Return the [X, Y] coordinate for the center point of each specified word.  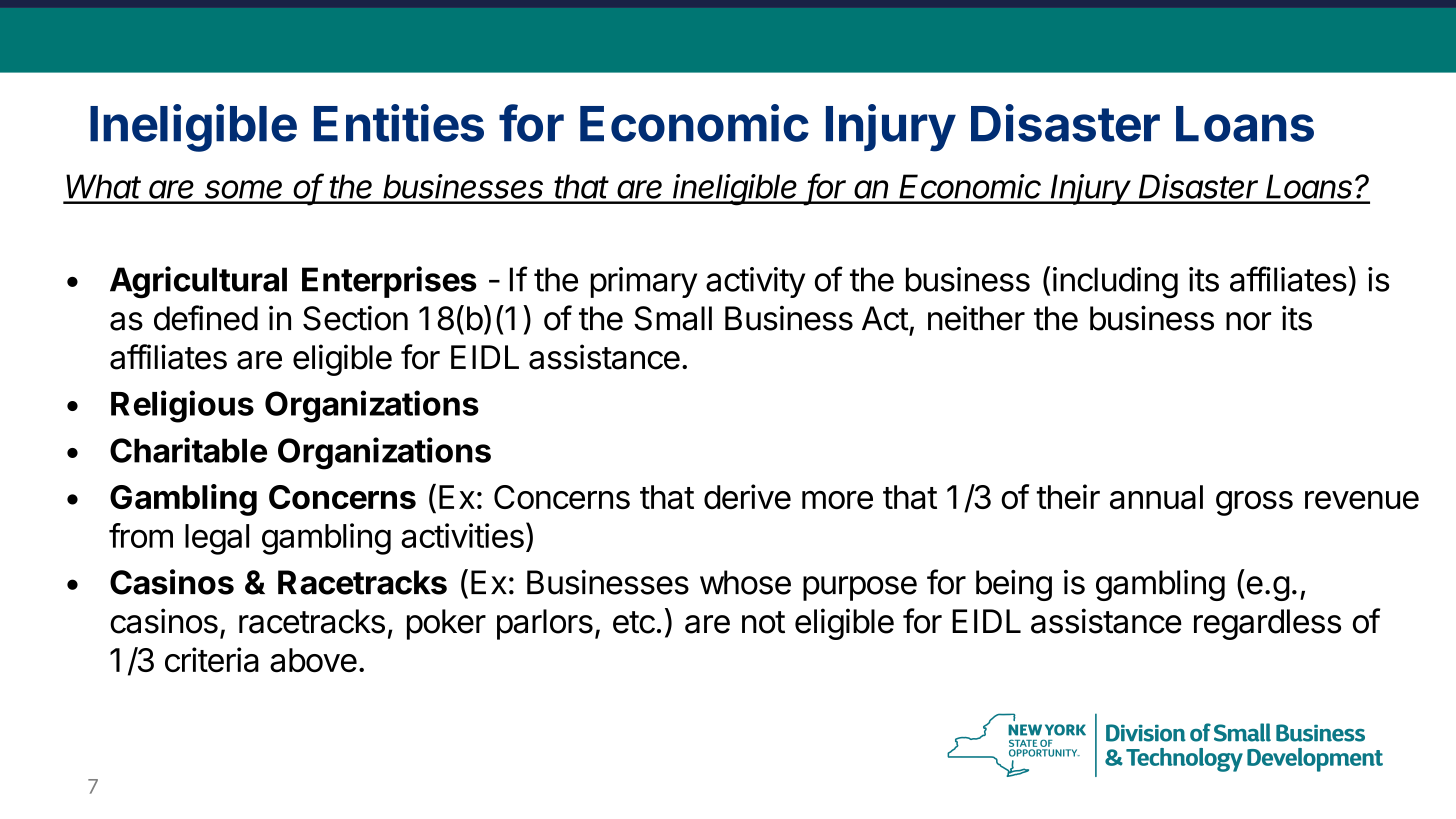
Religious [182, 406]
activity [755, 282]
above [313, 660]
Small [673, 318]
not [763, 622]
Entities [399, 123]
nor [1248, 321]
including [1115, 283]
